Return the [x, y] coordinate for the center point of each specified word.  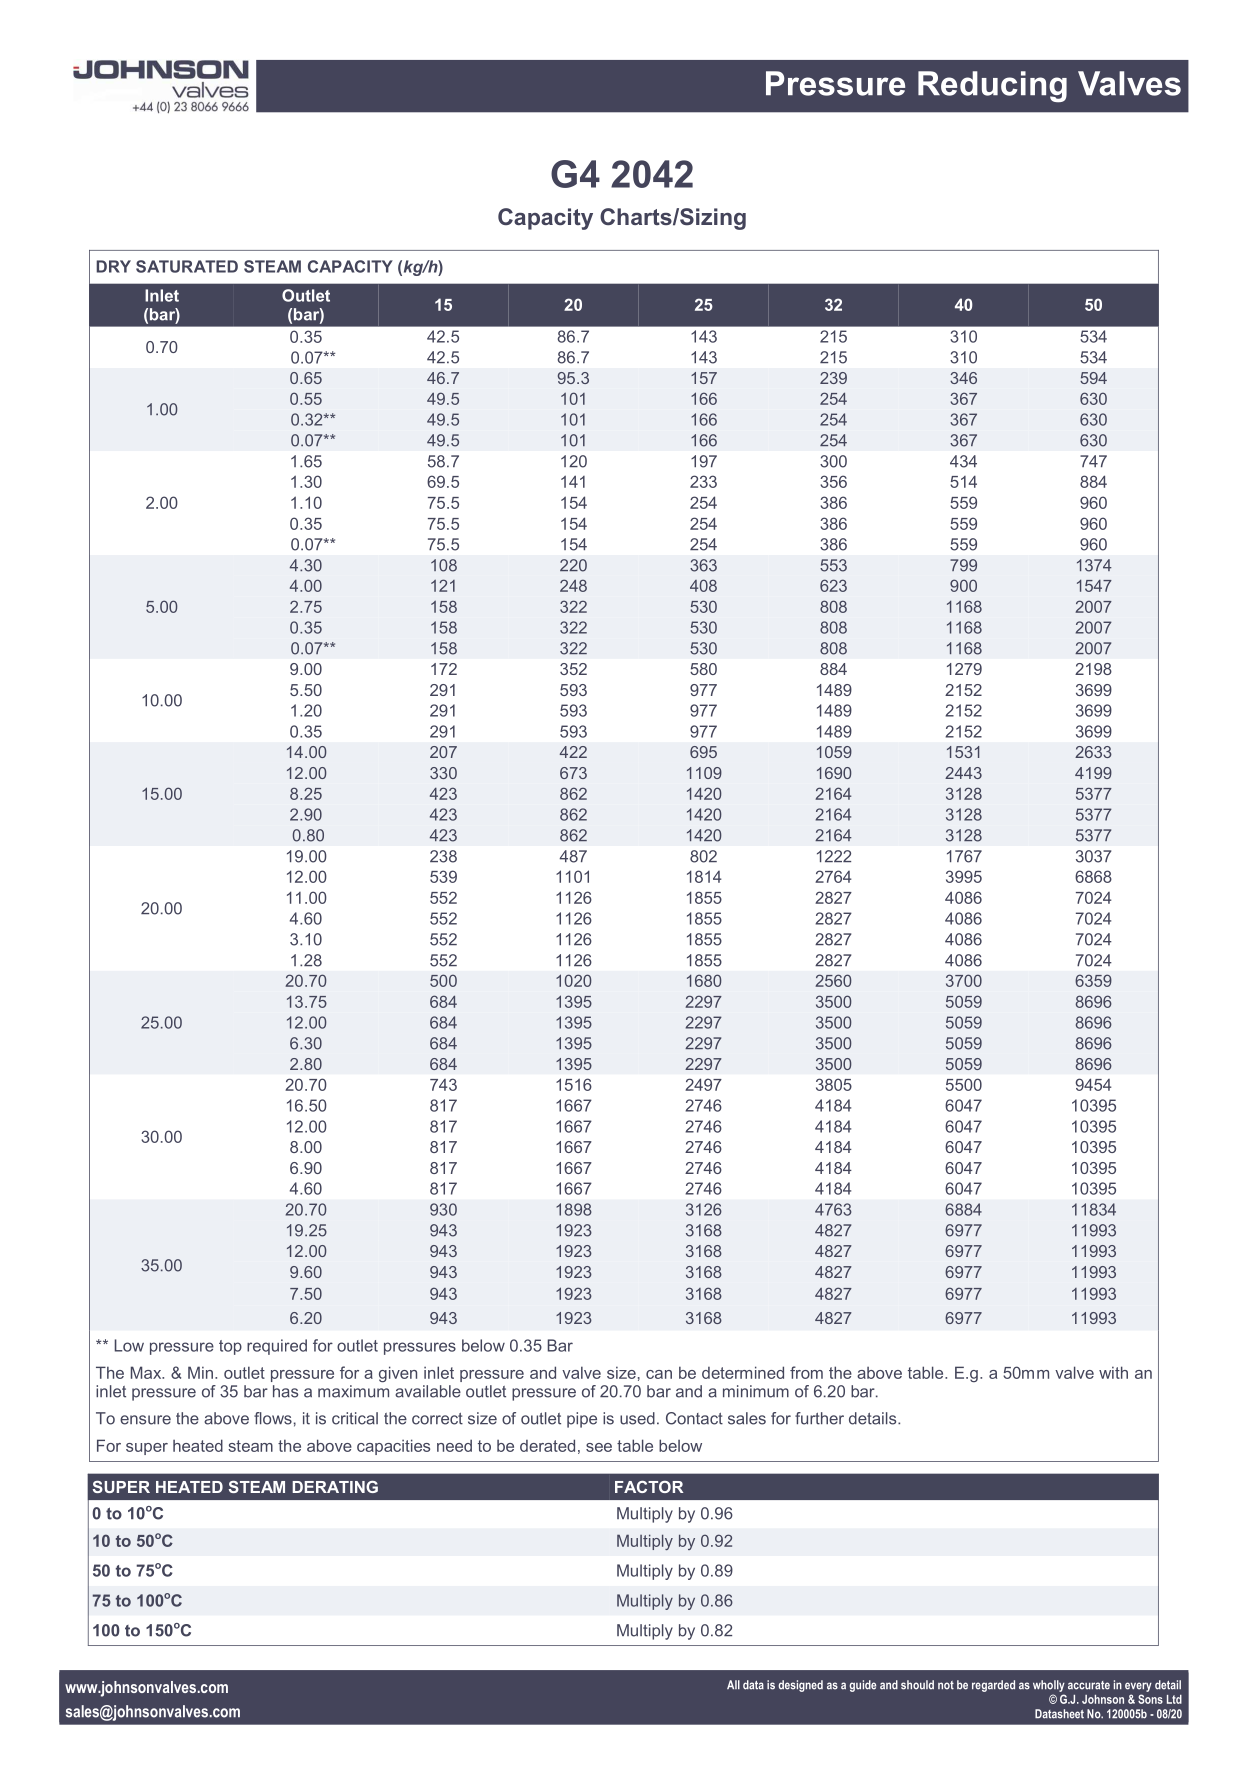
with [1113, 1372]
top [230, 1347]
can [659, 1374]
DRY [113, 266]
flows [273, 1418]
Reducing [992, 87]
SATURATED [187, 266]
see [599, 1447]
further [819, 1418]
